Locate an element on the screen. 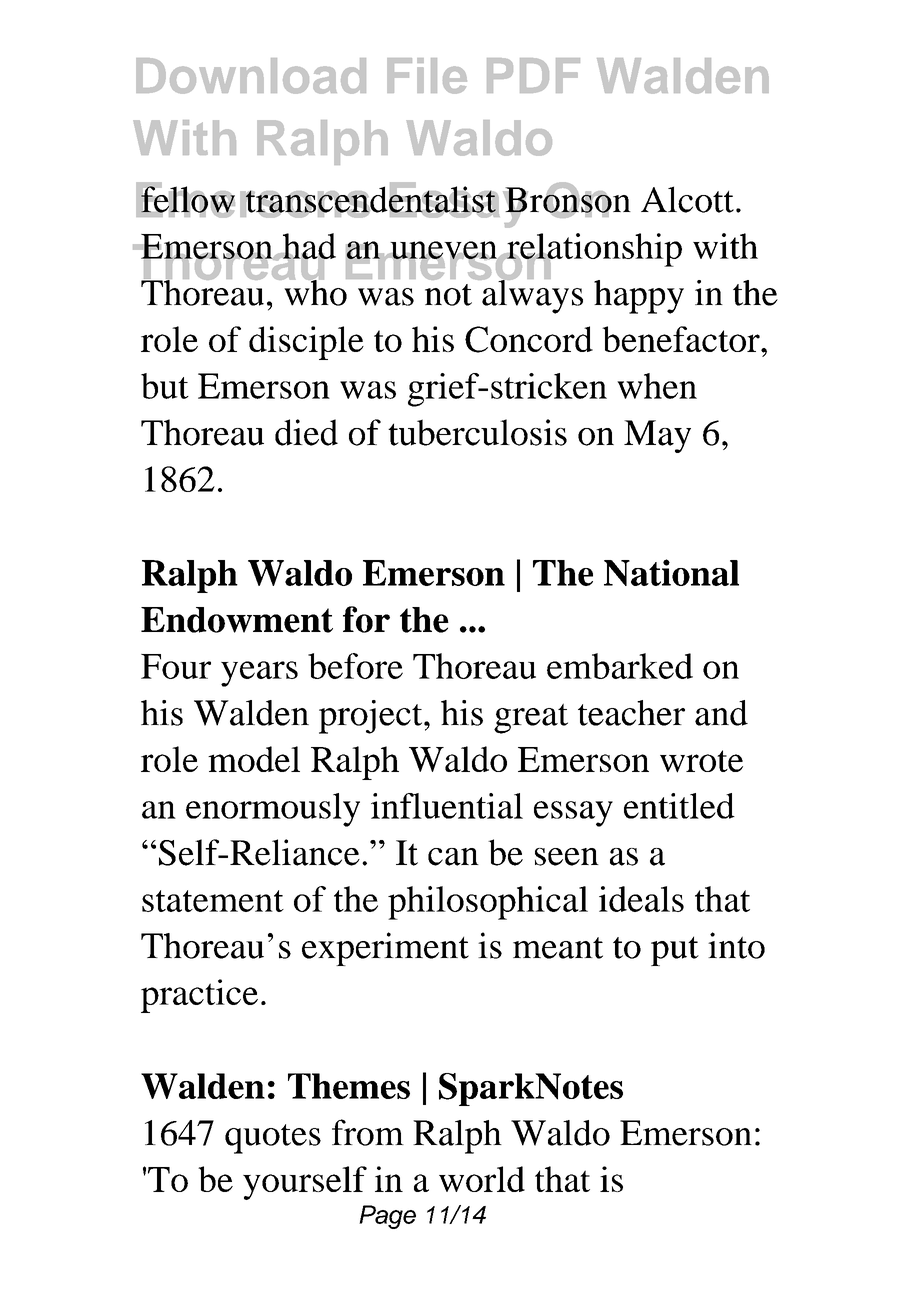 This screenshot has width=924, height=1303. quotes is located at coordinates (273, 1139).
